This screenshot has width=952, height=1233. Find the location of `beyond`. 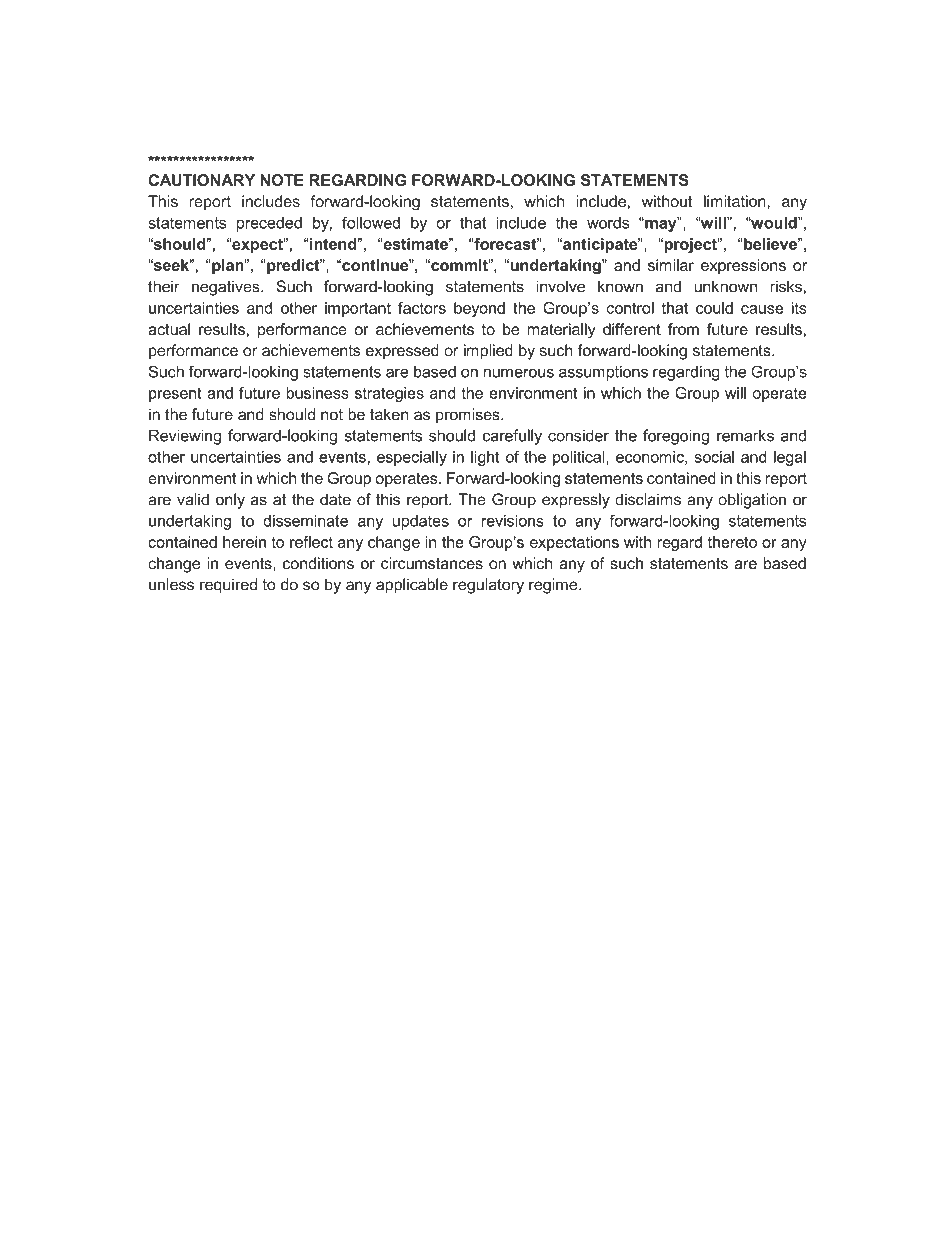

beyond is located at coordinates (479, 309).
